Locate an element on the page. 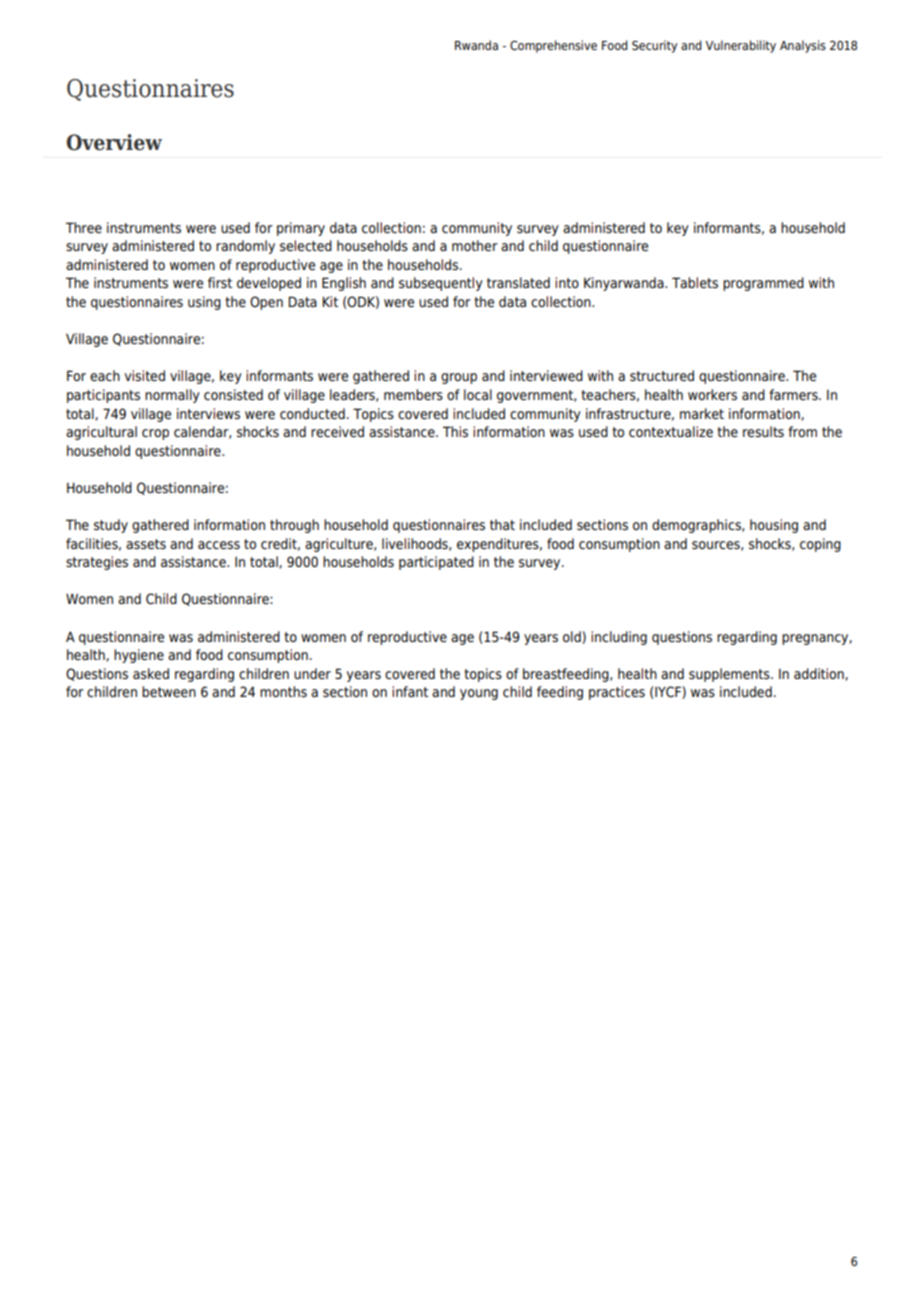 The image size is (924, 1308). assets is located at coordinates (146, 544).
